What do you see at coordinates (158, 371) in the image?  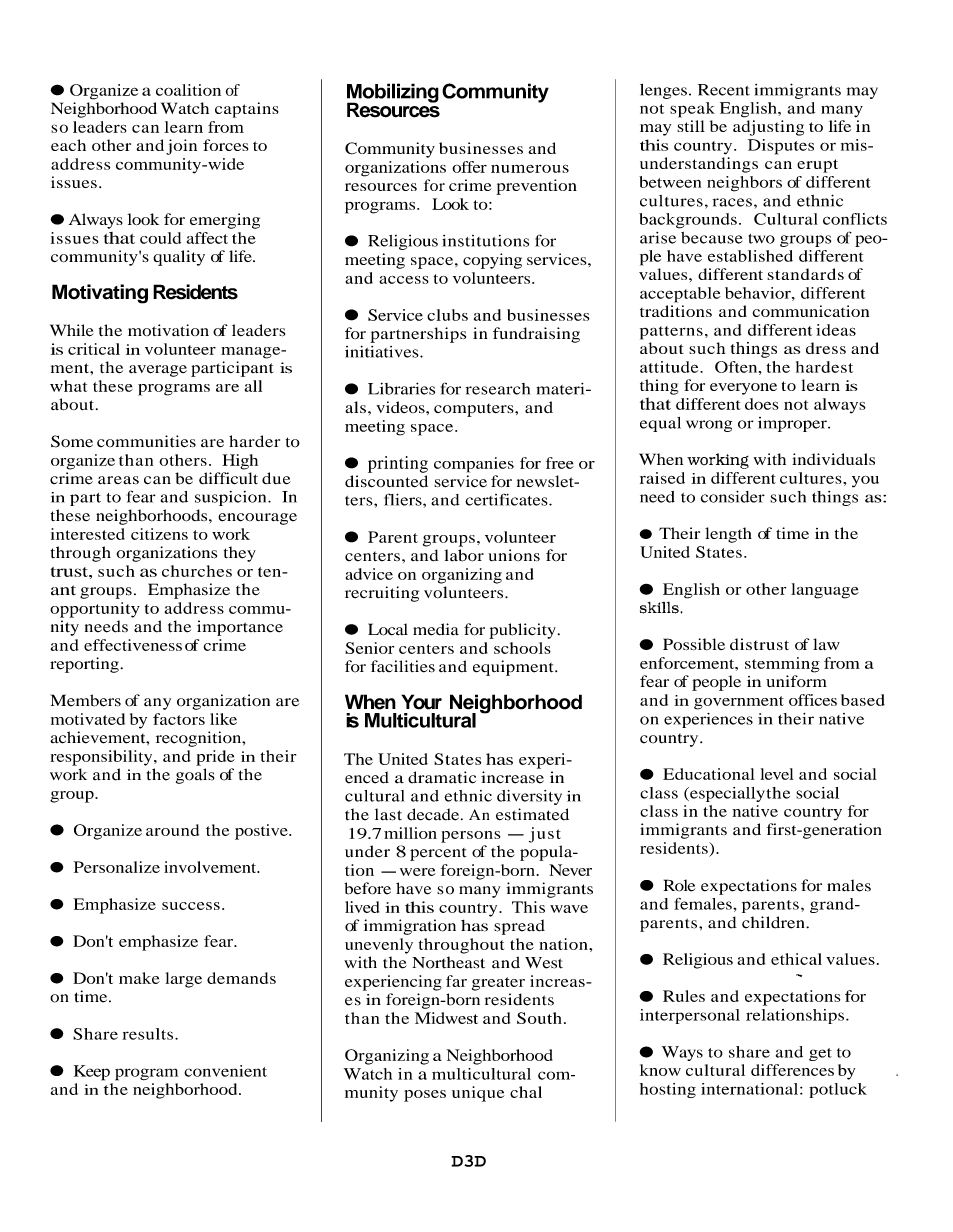 I see `average` at bounding box center [158, 371].
